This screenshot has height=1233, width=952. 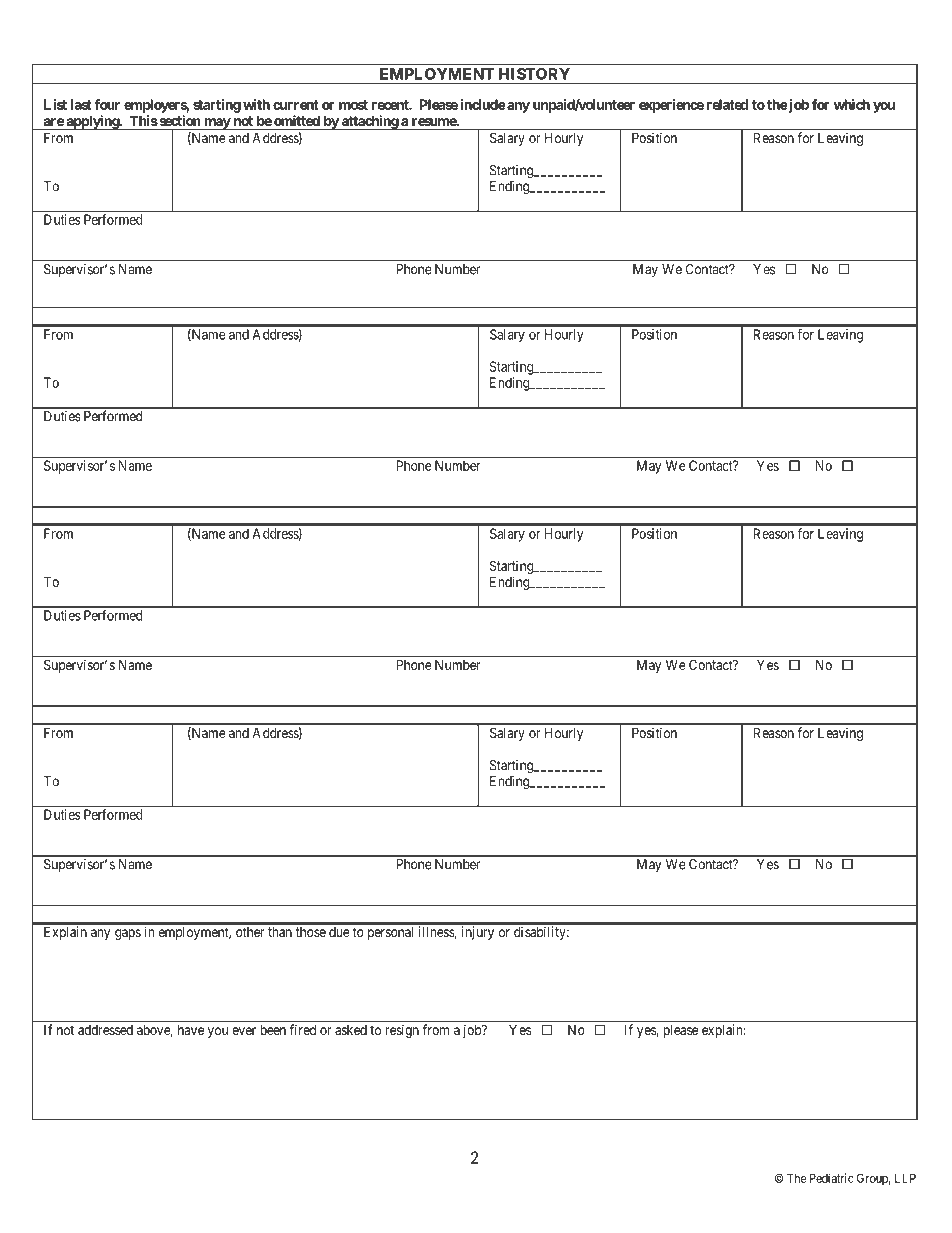 I want to click on which, so click(x=852, y=104).
